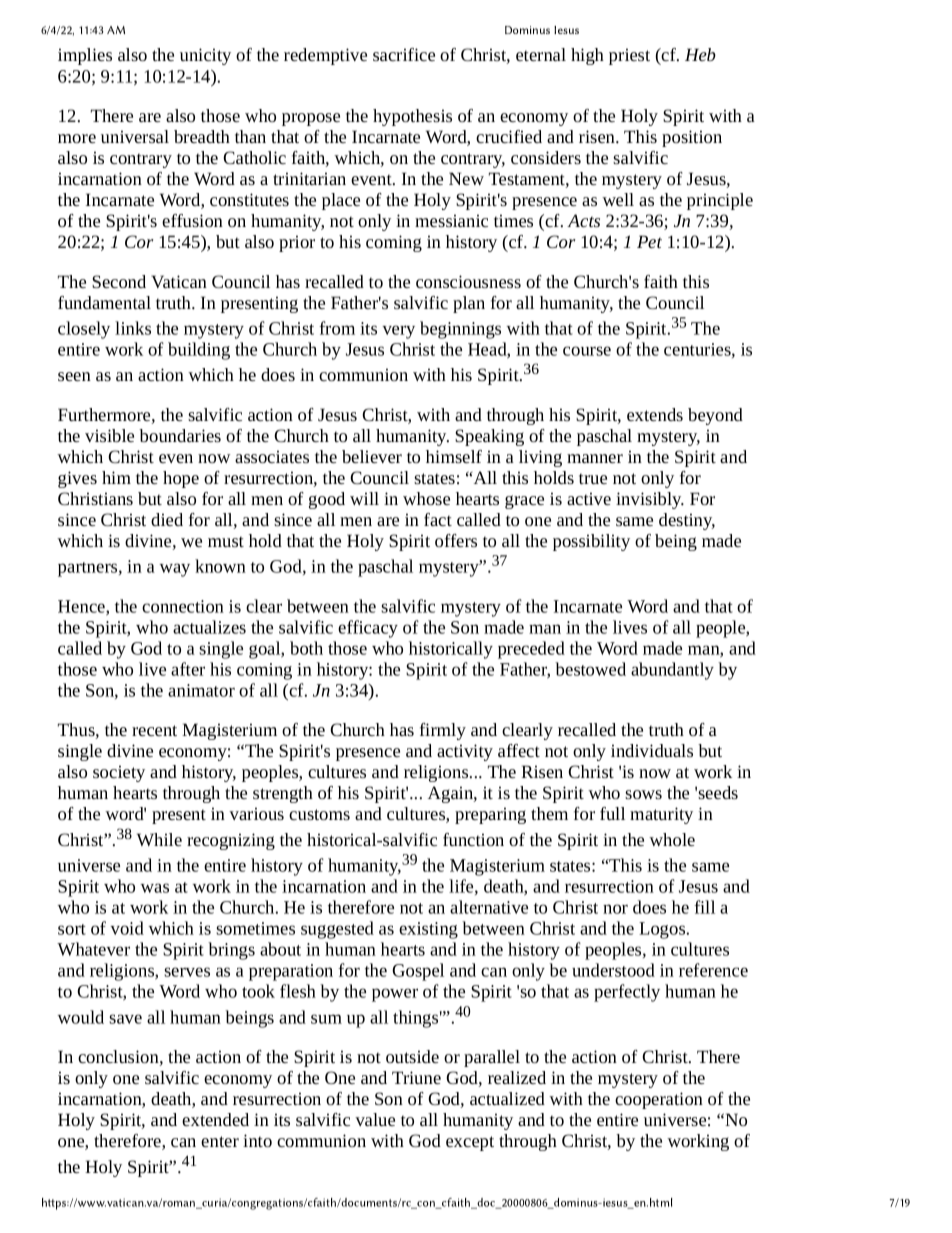 The height and width of the screenshot is (1233, 952). I want to click on priest, so click(629, 56).
